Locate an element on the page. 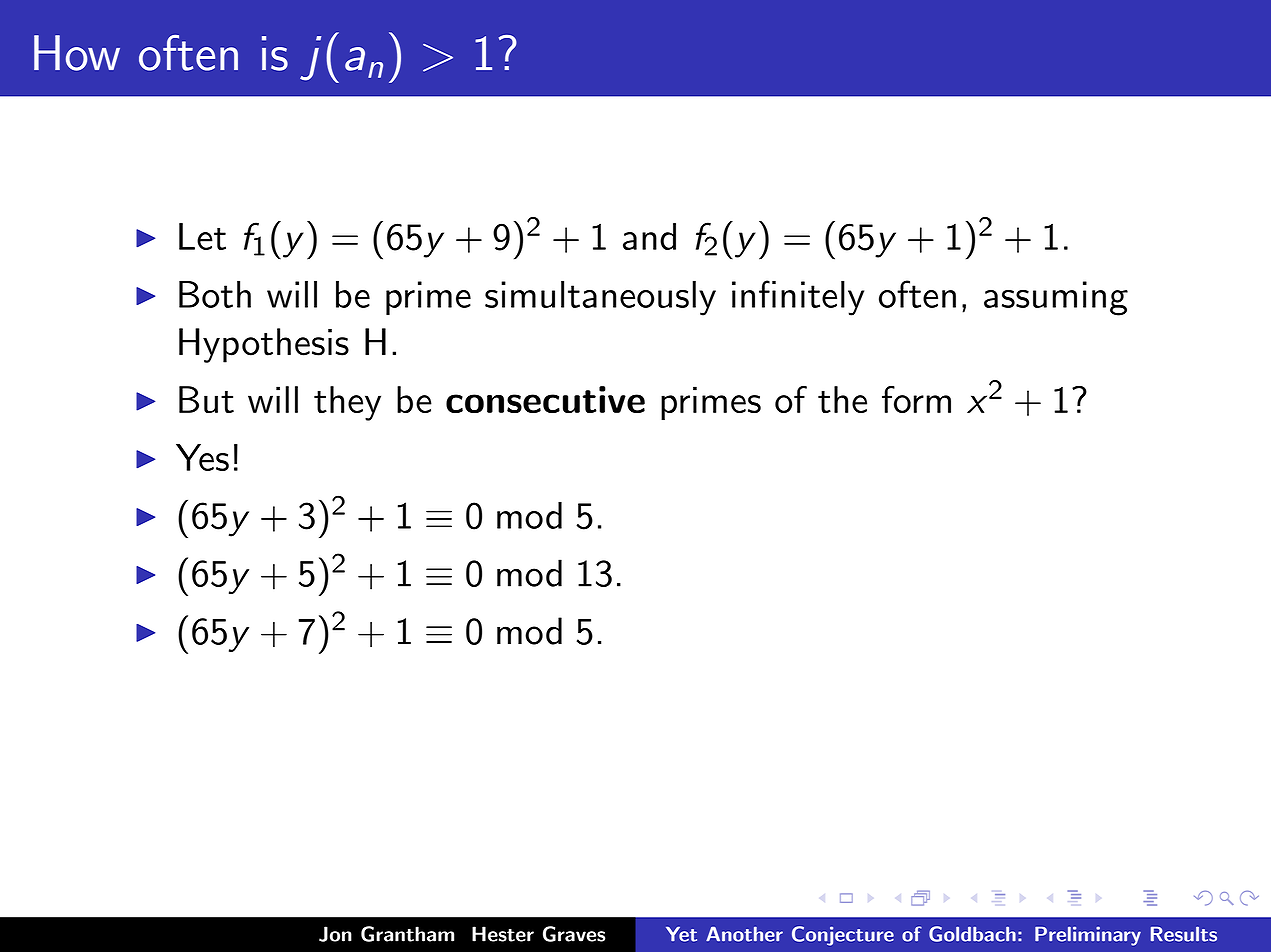 This image has width=1271, height=952. Goldbach is located at coordinates (972, 934).
